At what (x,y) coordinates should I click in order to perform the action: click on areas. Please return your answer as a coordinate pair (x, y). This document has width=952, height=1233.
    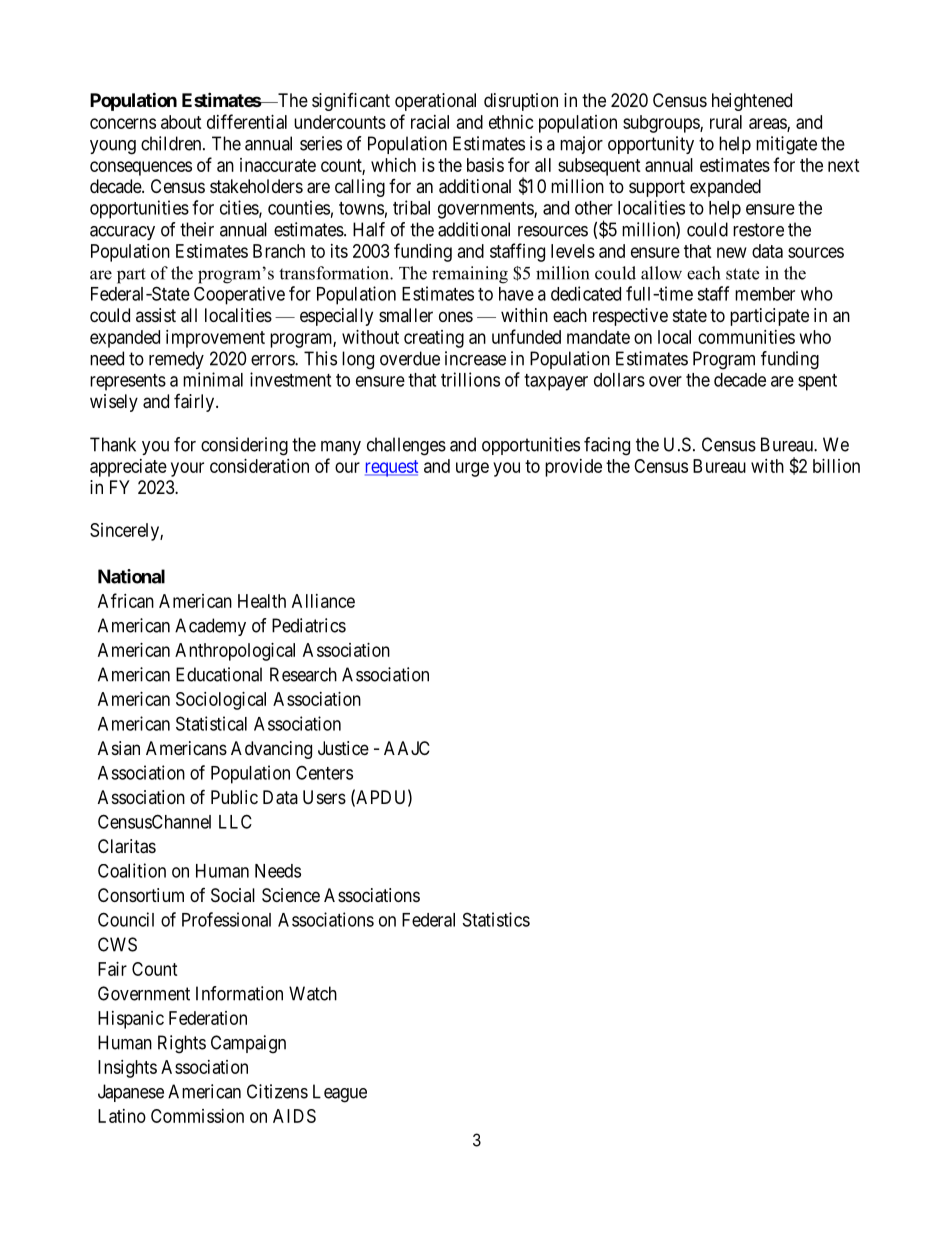
    Looking at the image, I should click on (768, 125).
